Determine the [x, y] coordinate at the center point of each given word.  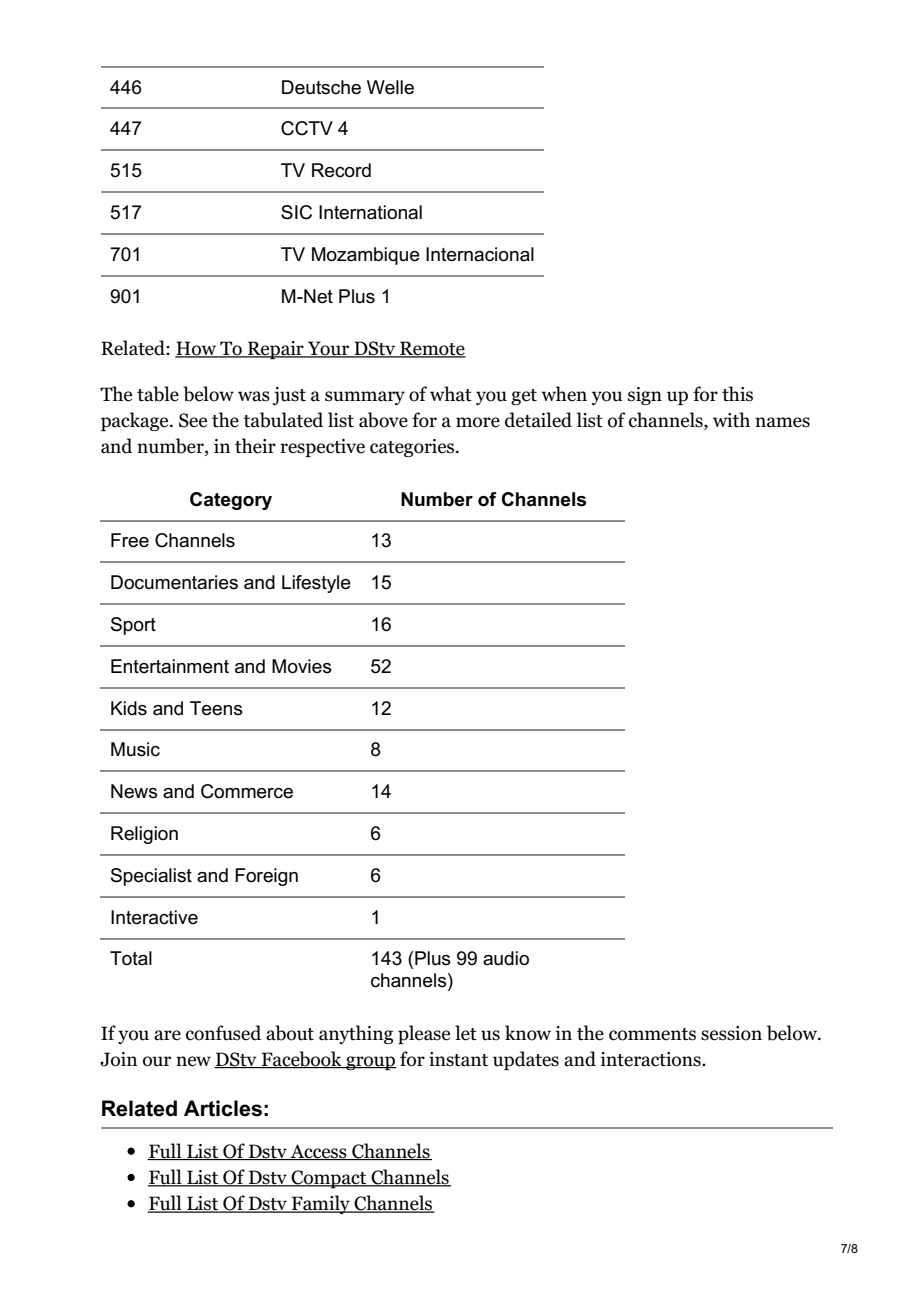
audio [506, 958]
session [731, 1033]
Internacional [480, 254]
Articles [223, 1108]
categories [413, 448]
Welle [390, 87]
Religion [144, 835]
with [731, 420]
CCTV [307, 128]
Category [231, 501]
